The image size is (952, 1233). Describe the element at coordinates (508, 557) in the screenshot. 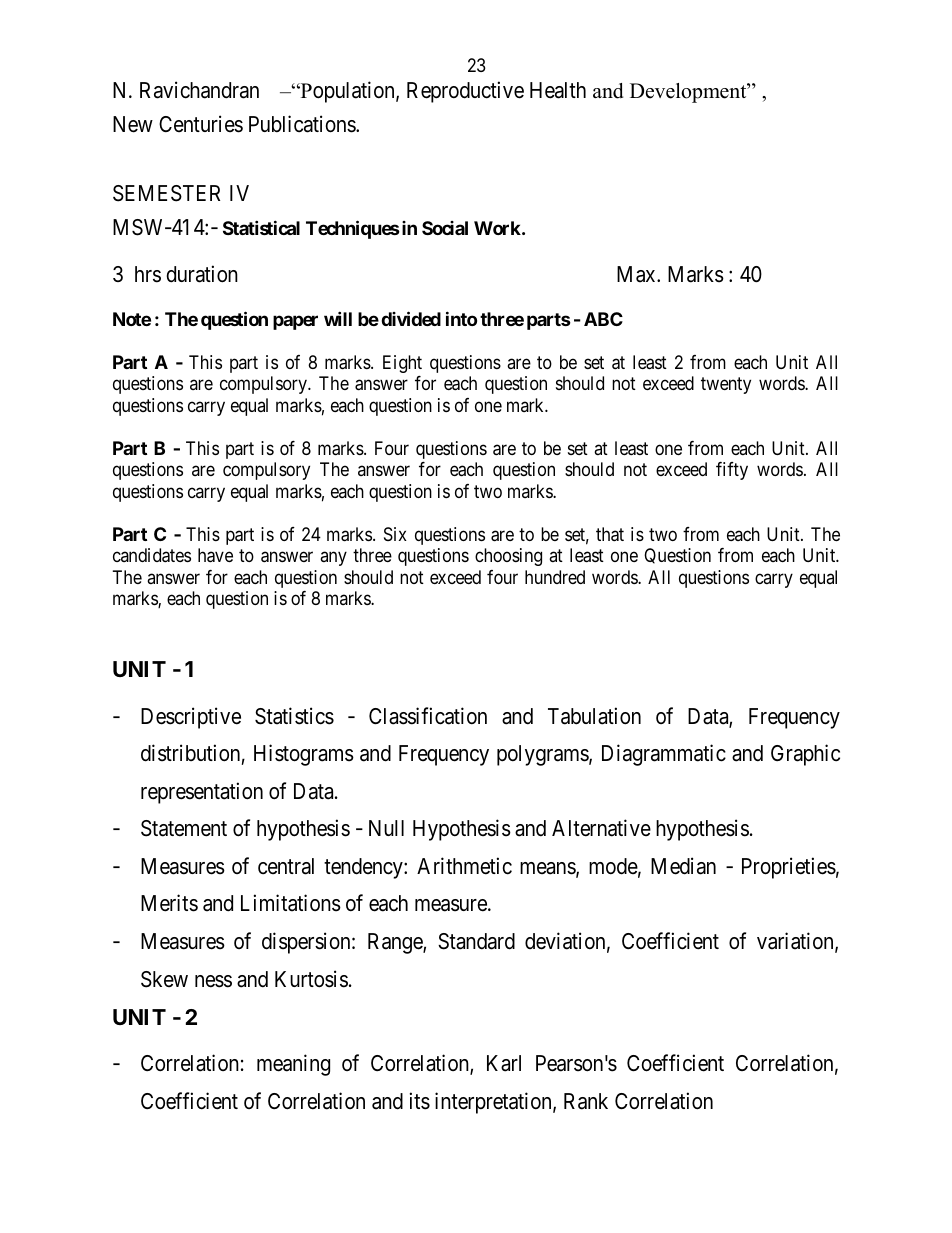

I see `choosing` at that location.
